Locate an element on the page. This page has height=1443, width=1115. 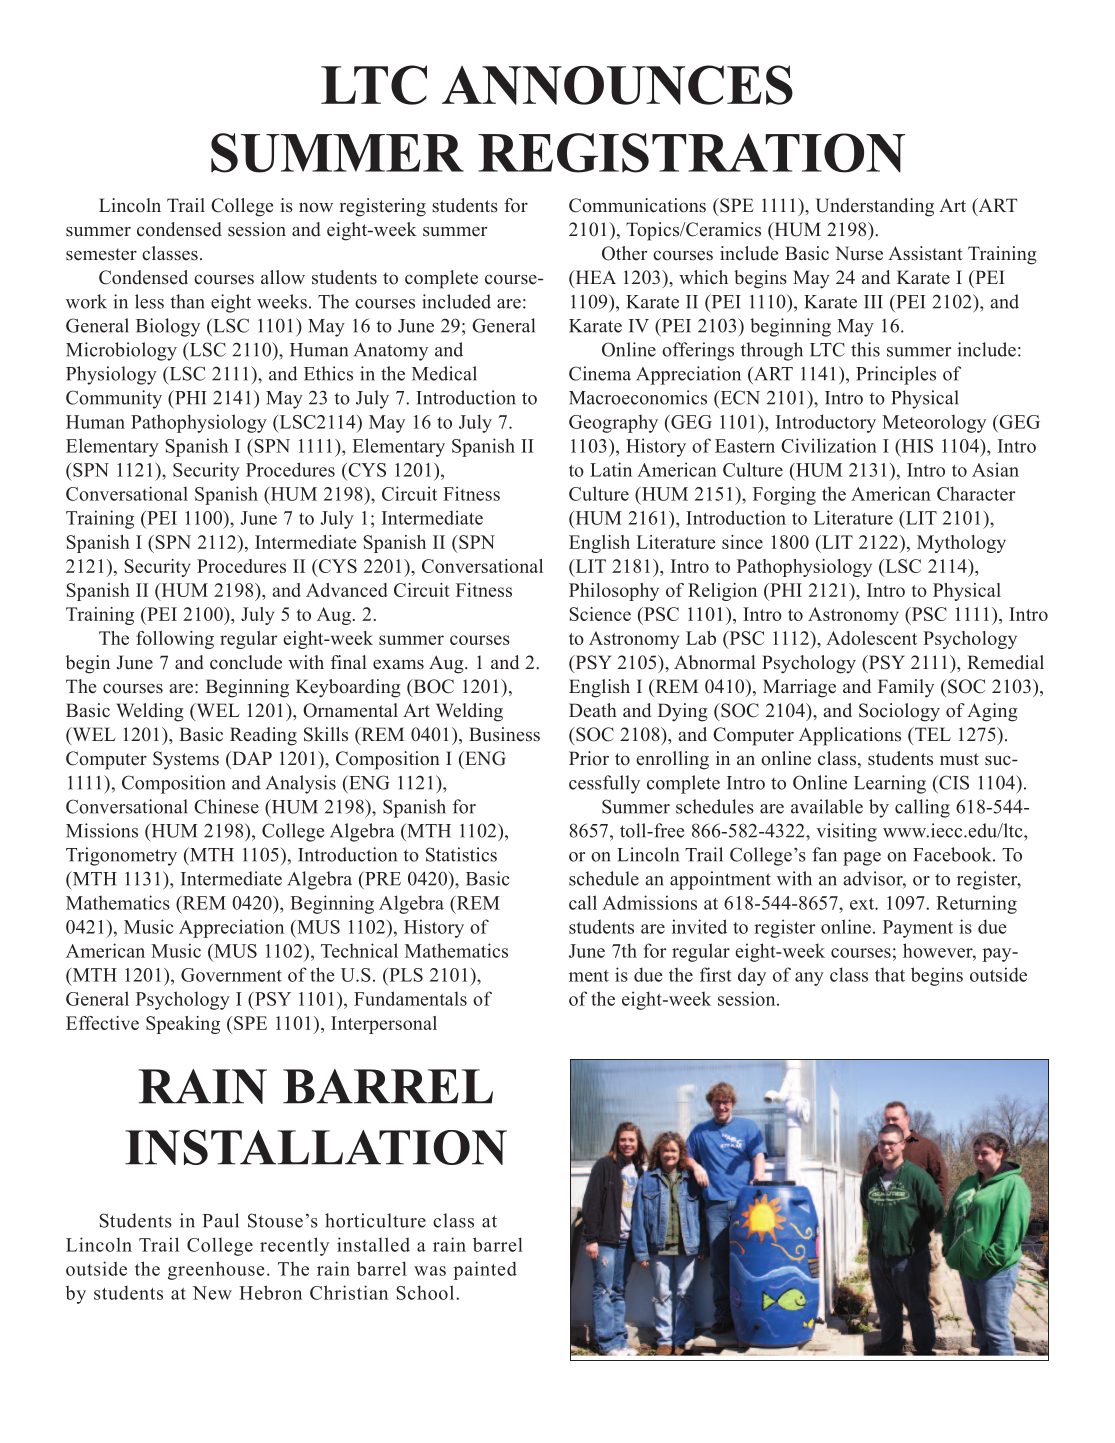
Statistics is located at coordinates (461, 854).
